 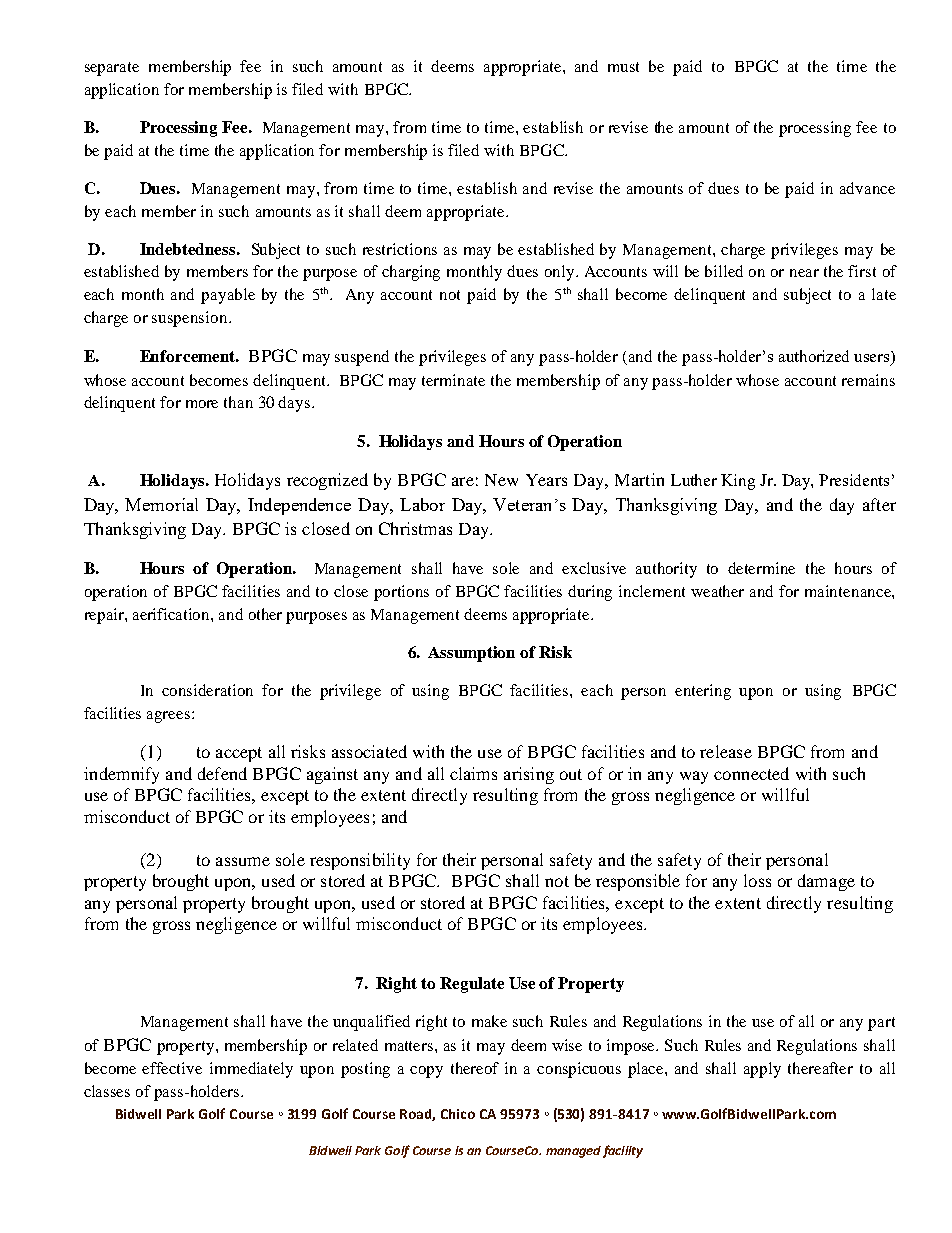 I want to click on effective, so click(x=172, y=1068).
